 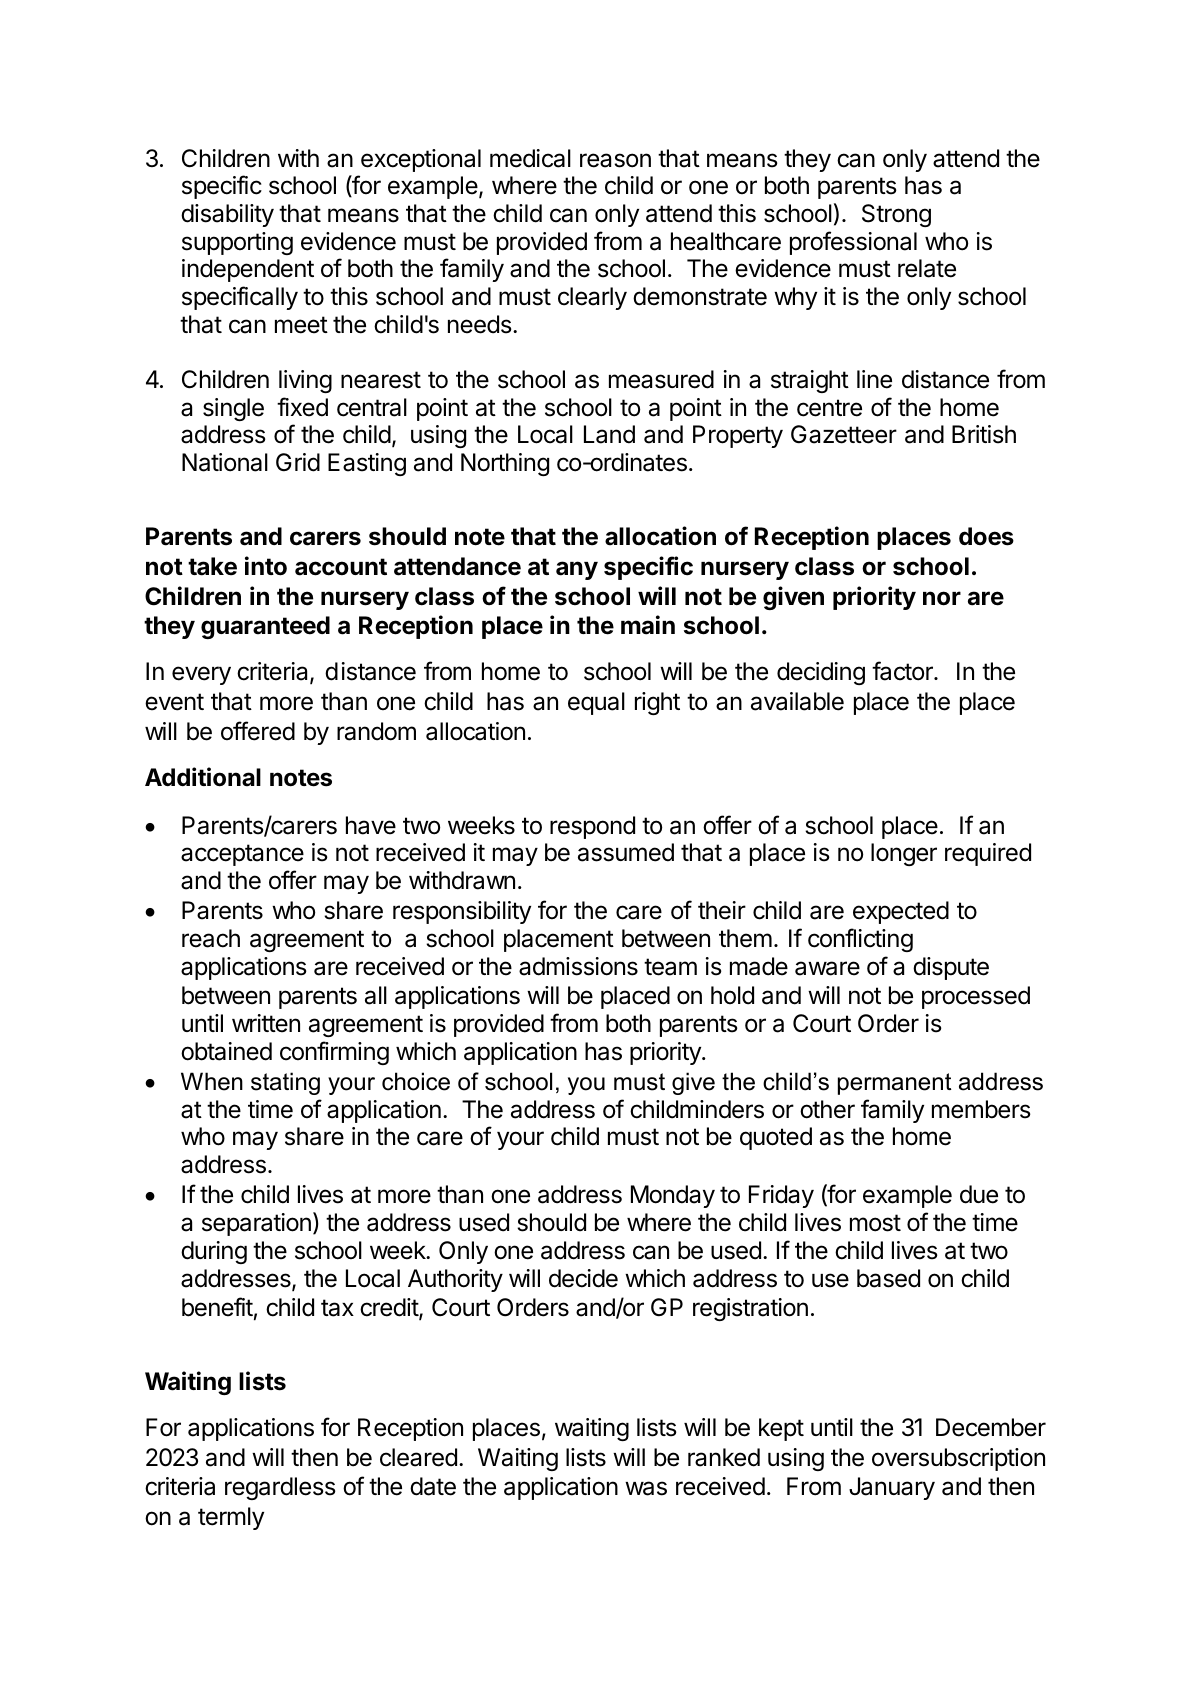 I want to click on regardless, so click(x=280, y=1488).
